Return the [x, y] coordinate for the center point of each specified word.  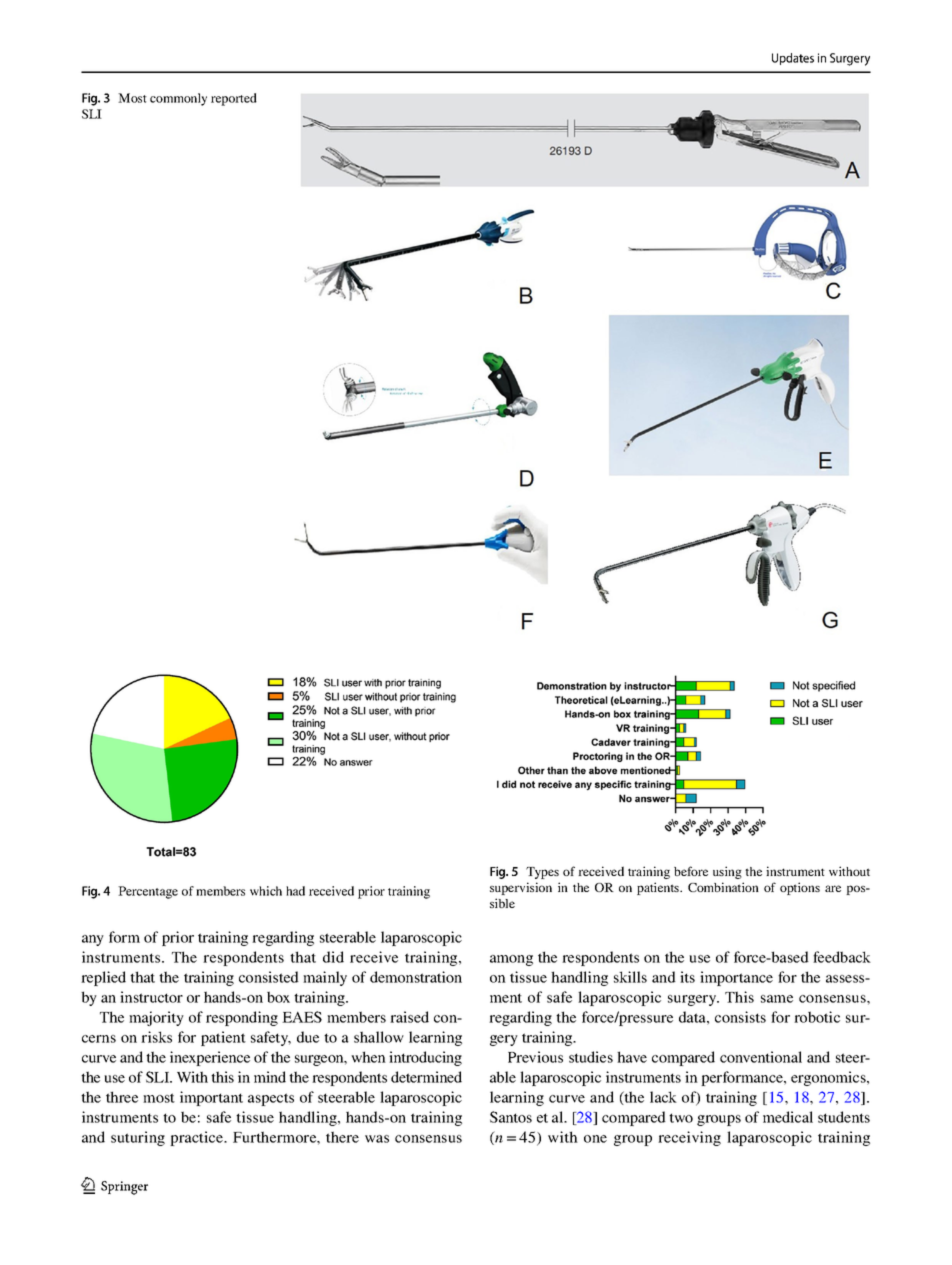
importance [736, 978]
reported [234, 99]
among [511, 960]
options [800, 888]
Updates [793, 59]
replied [103, 978]
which [266, 891]
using [727, 872]
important [211, 1098]
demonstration [416, 977]
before [691, 871]
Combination [723, 887]
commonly [178, 99]
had [295, 891]
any [93, 940]
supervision [521, 888]
